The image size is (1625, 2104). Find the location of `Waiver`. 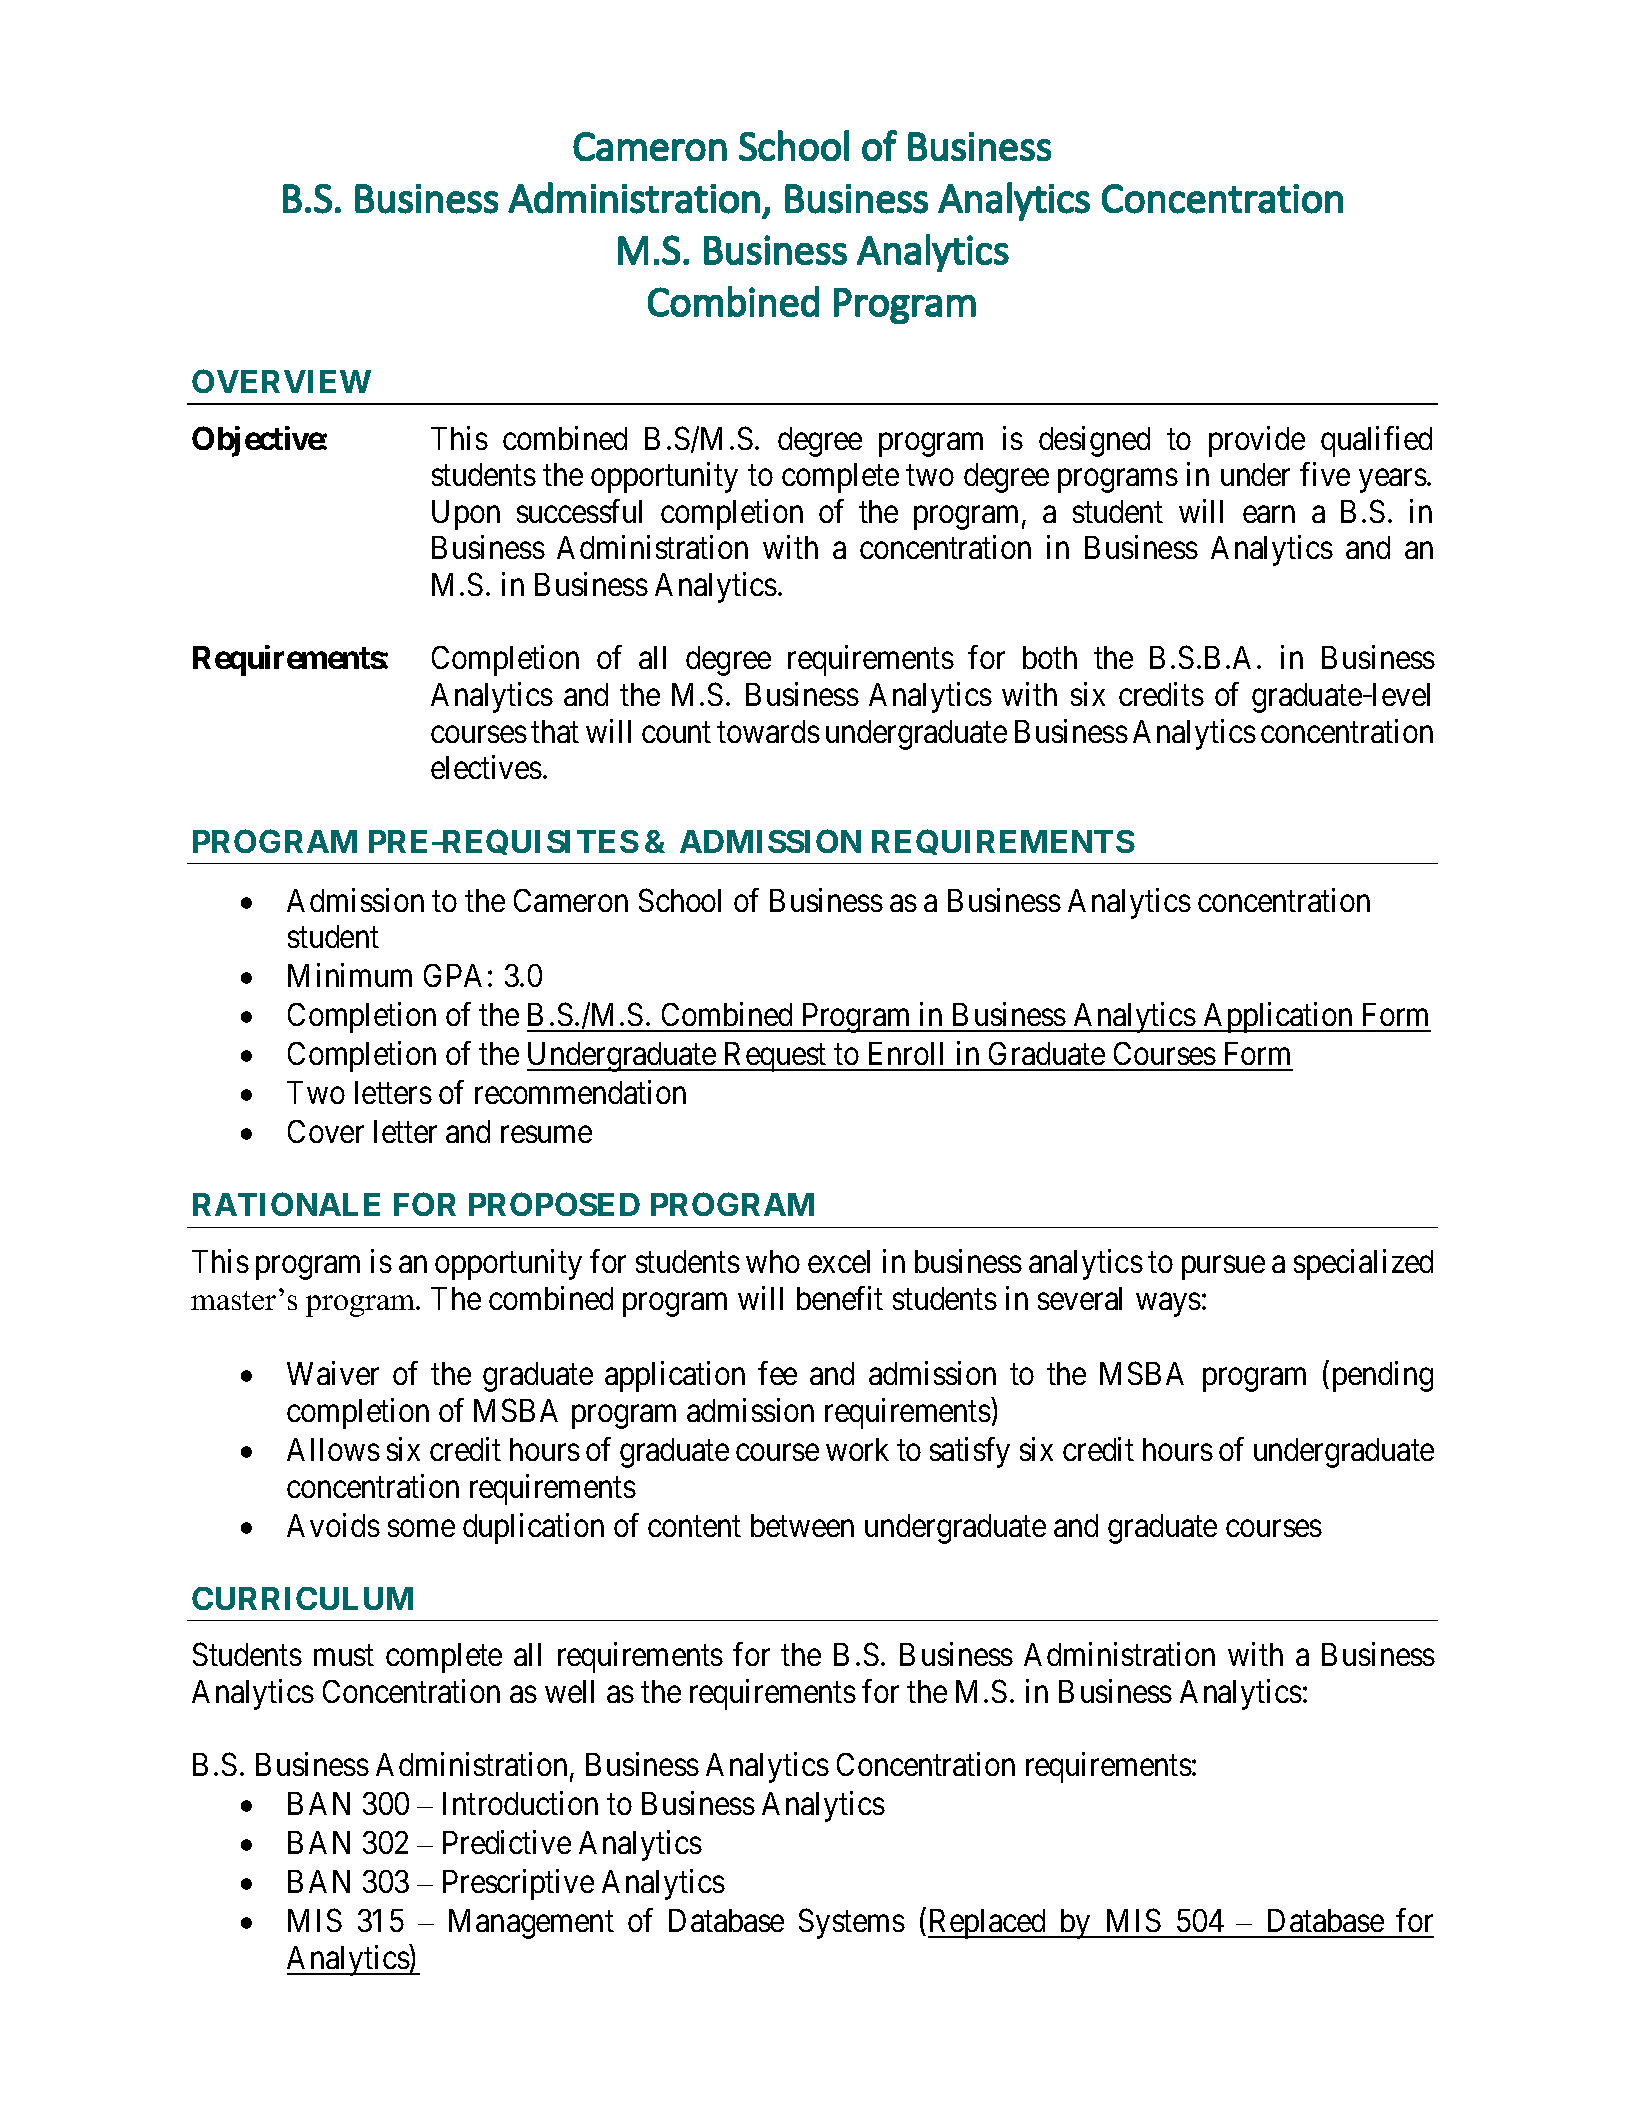

Waiver is located at coordinates (333, 1373).
